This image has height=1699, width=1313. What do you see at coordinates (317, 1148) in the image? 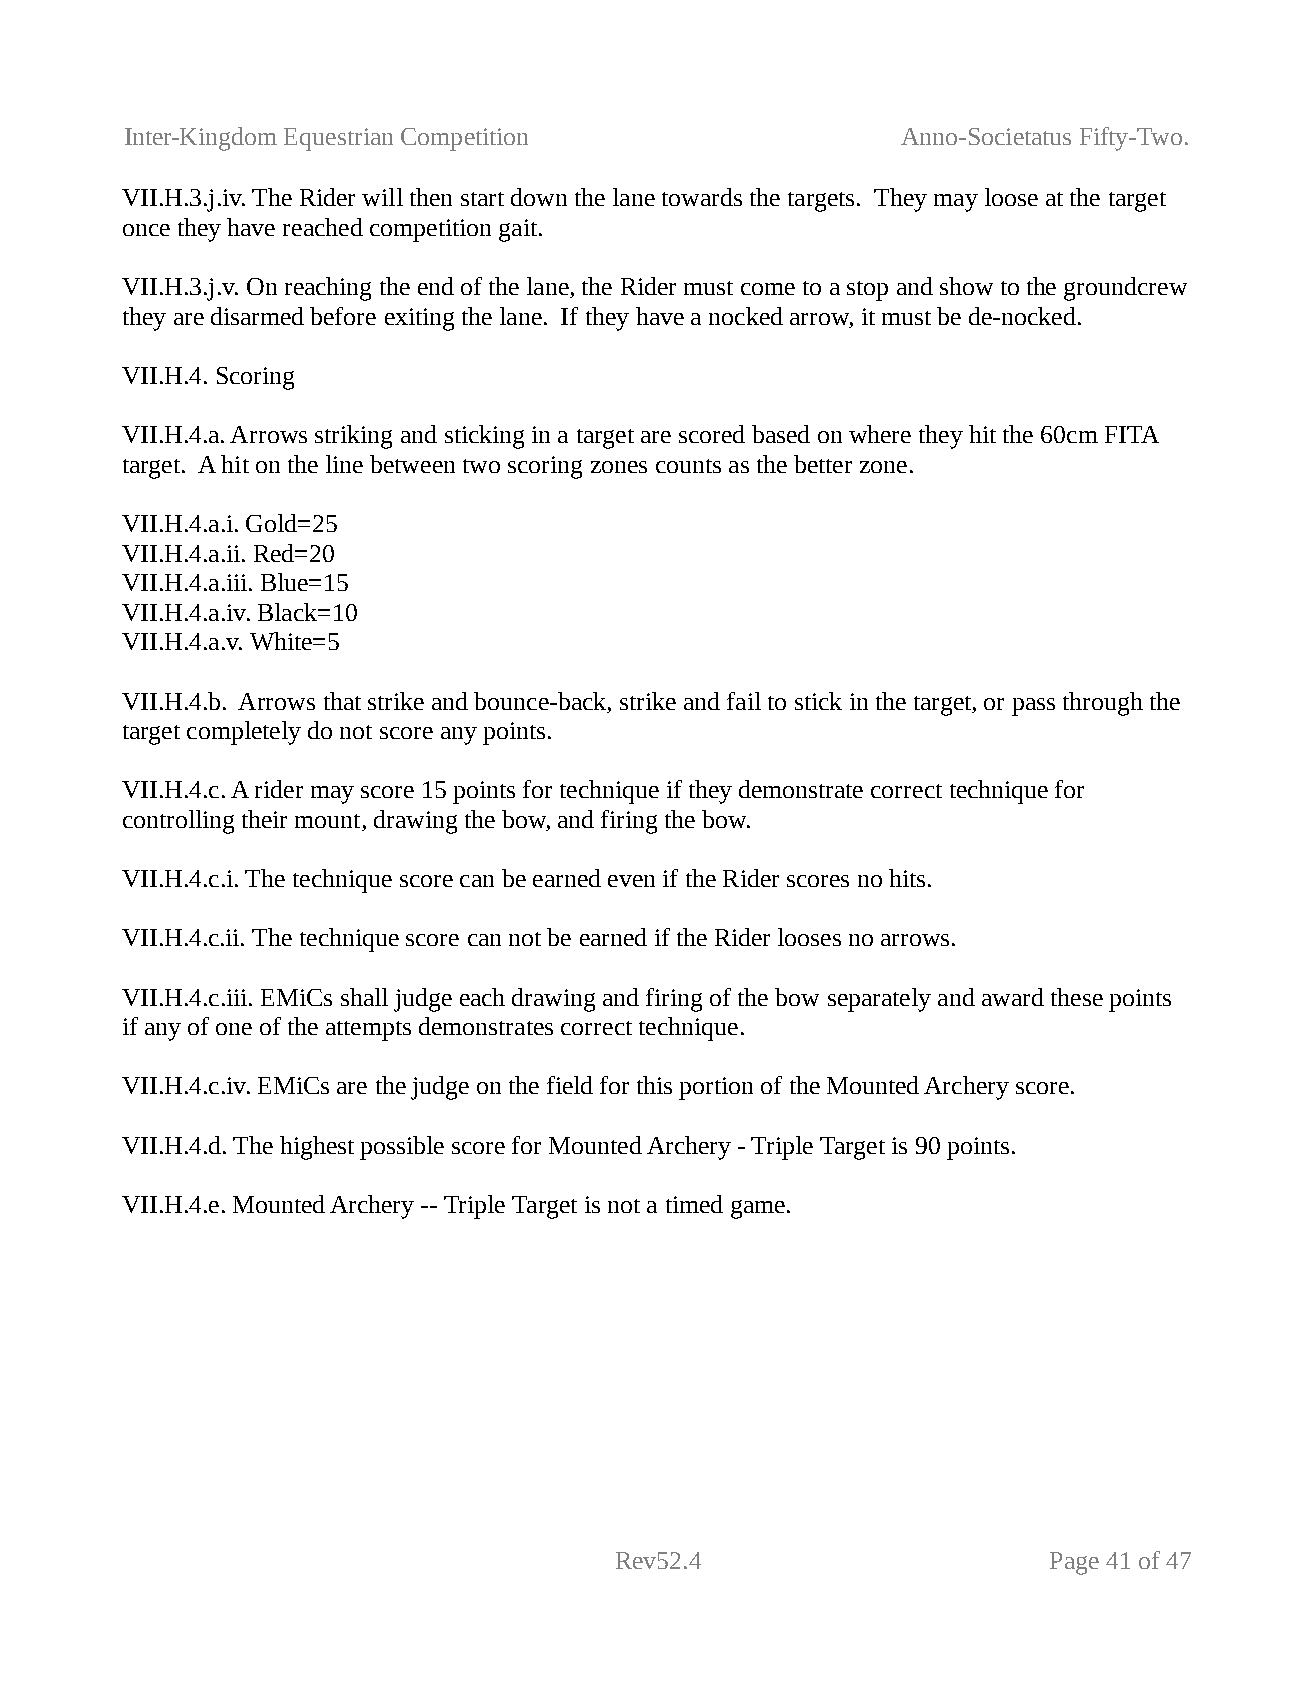
I see `highest` at bounding box center [317, 1148].
